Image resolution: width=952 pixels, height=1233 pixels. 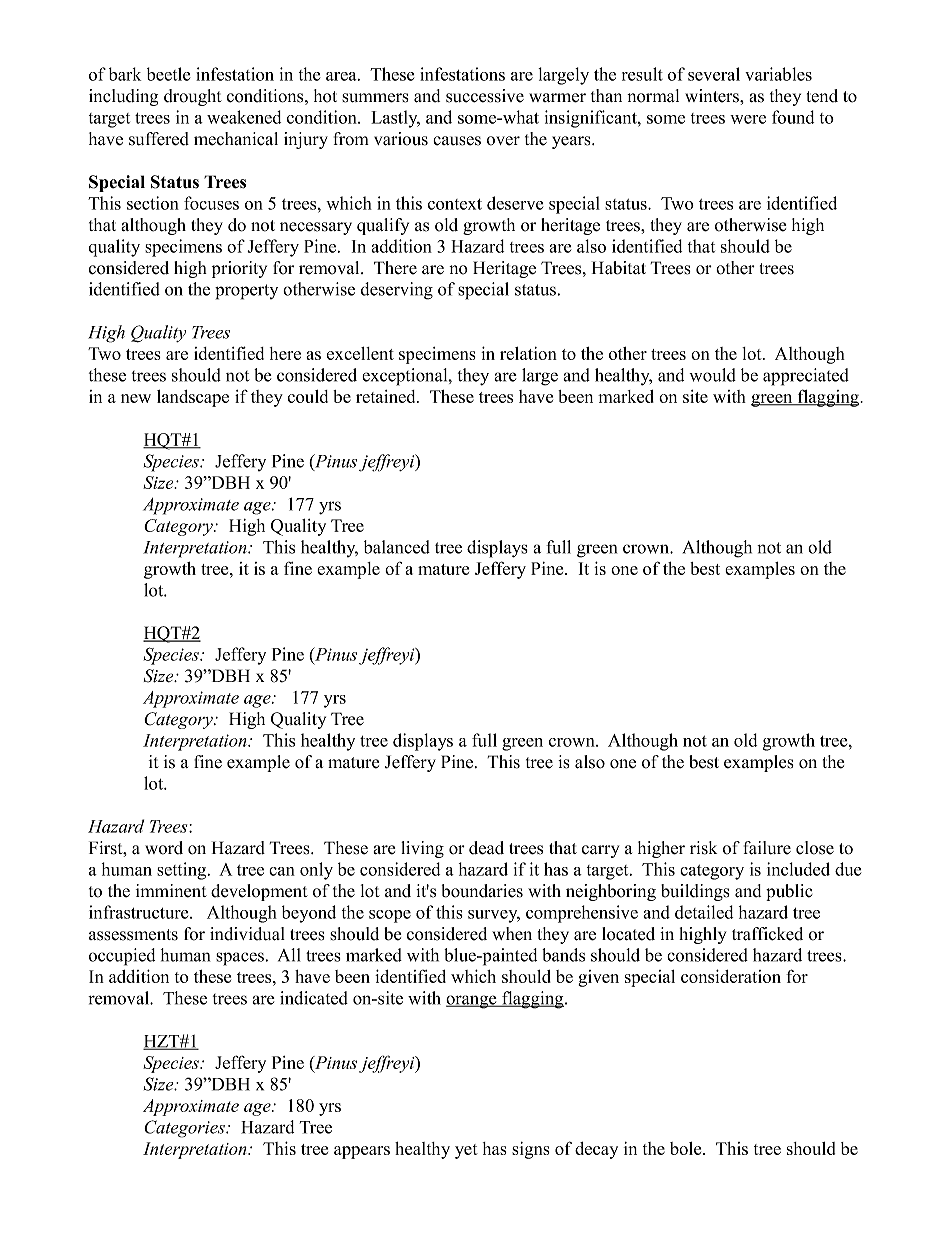 I want to click on yet, so click(x=466, y=1151).
